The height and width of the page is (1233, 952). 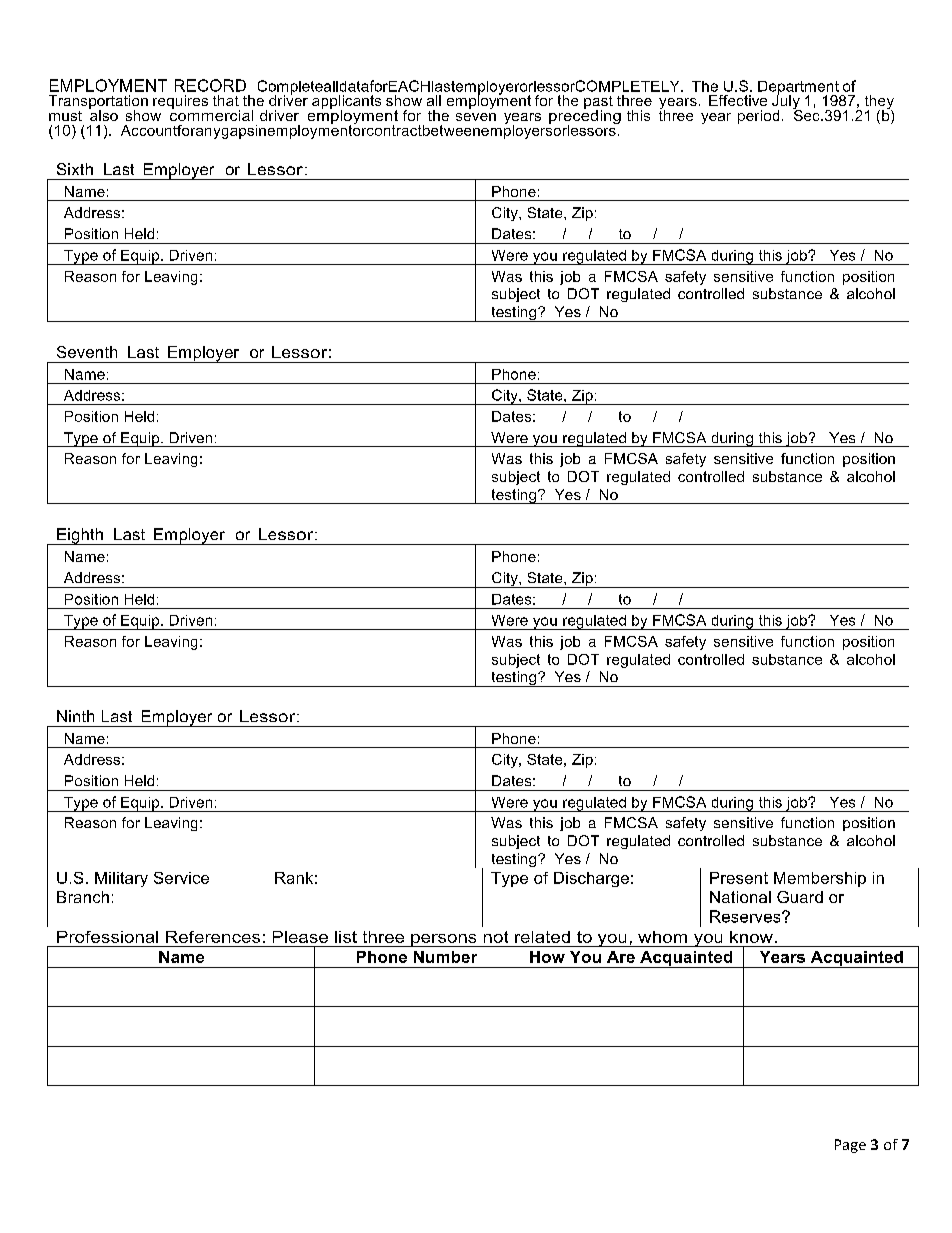 What do you see at coordinates (591, 879) in the page?
I see `Discharge` at bounding box center [591, 879].
